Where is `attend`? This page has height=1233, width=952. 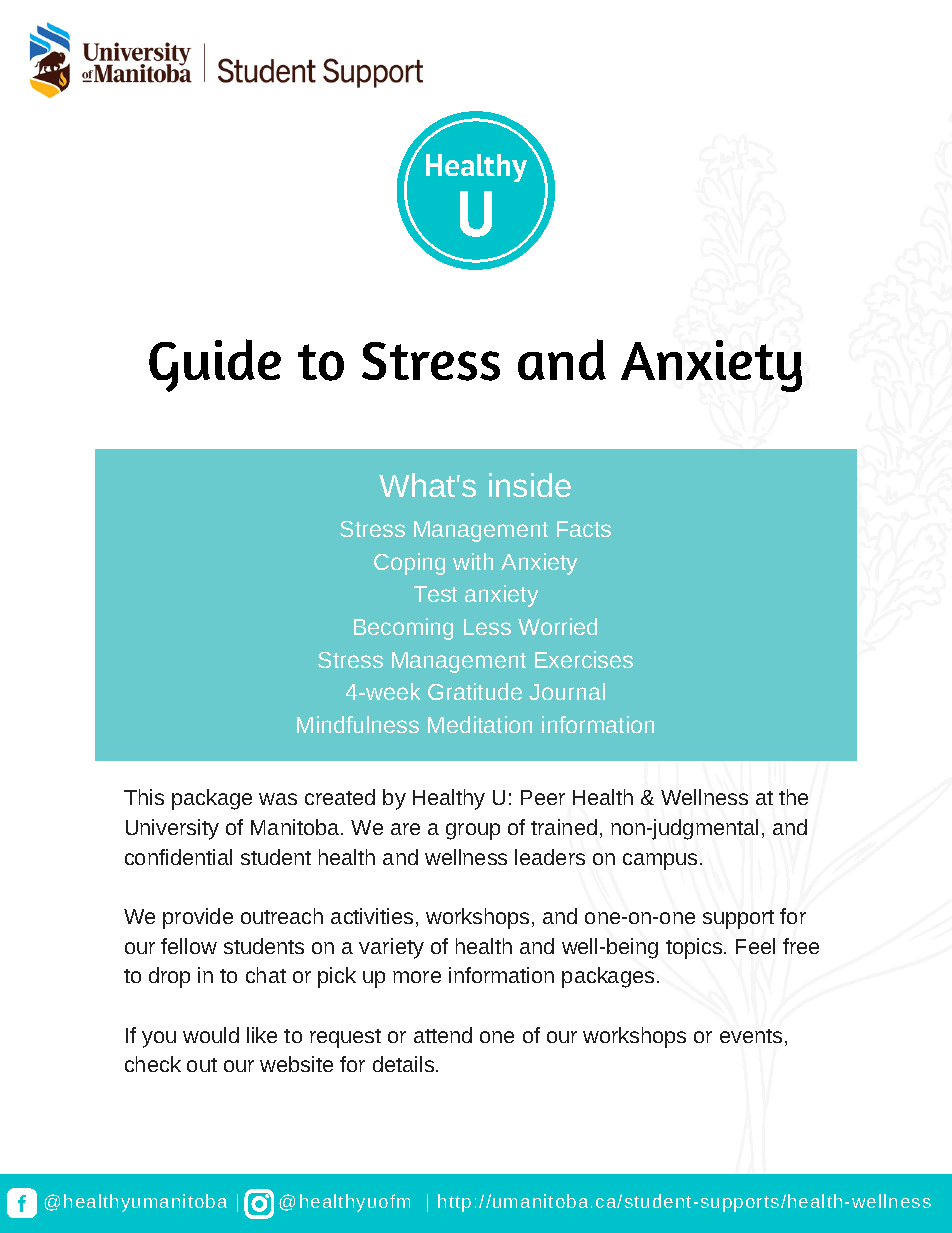
attend is located at coordinates (443, 1035).
